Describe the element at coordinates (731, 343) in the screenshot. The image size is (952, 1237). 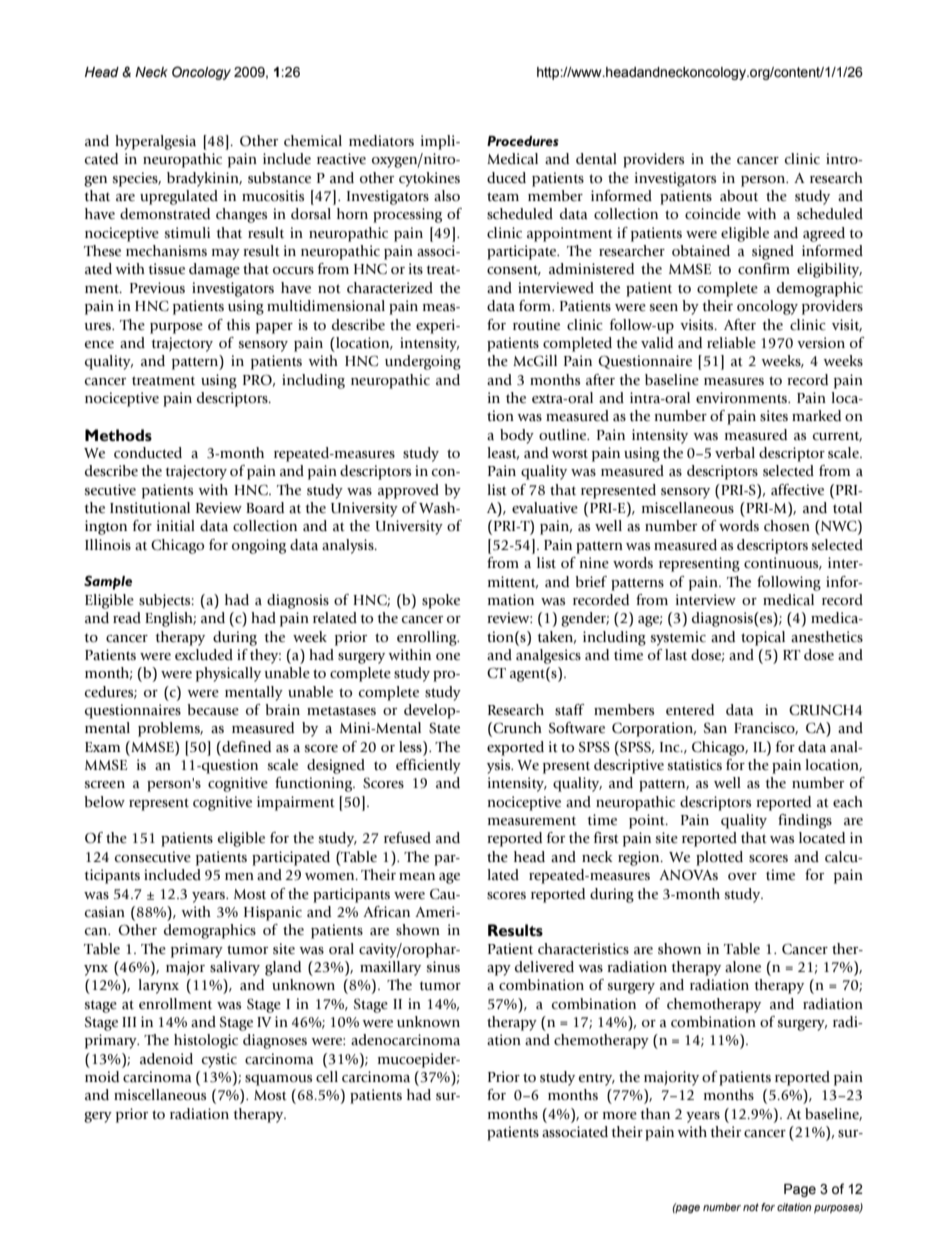
I see `reliable` at that location.
